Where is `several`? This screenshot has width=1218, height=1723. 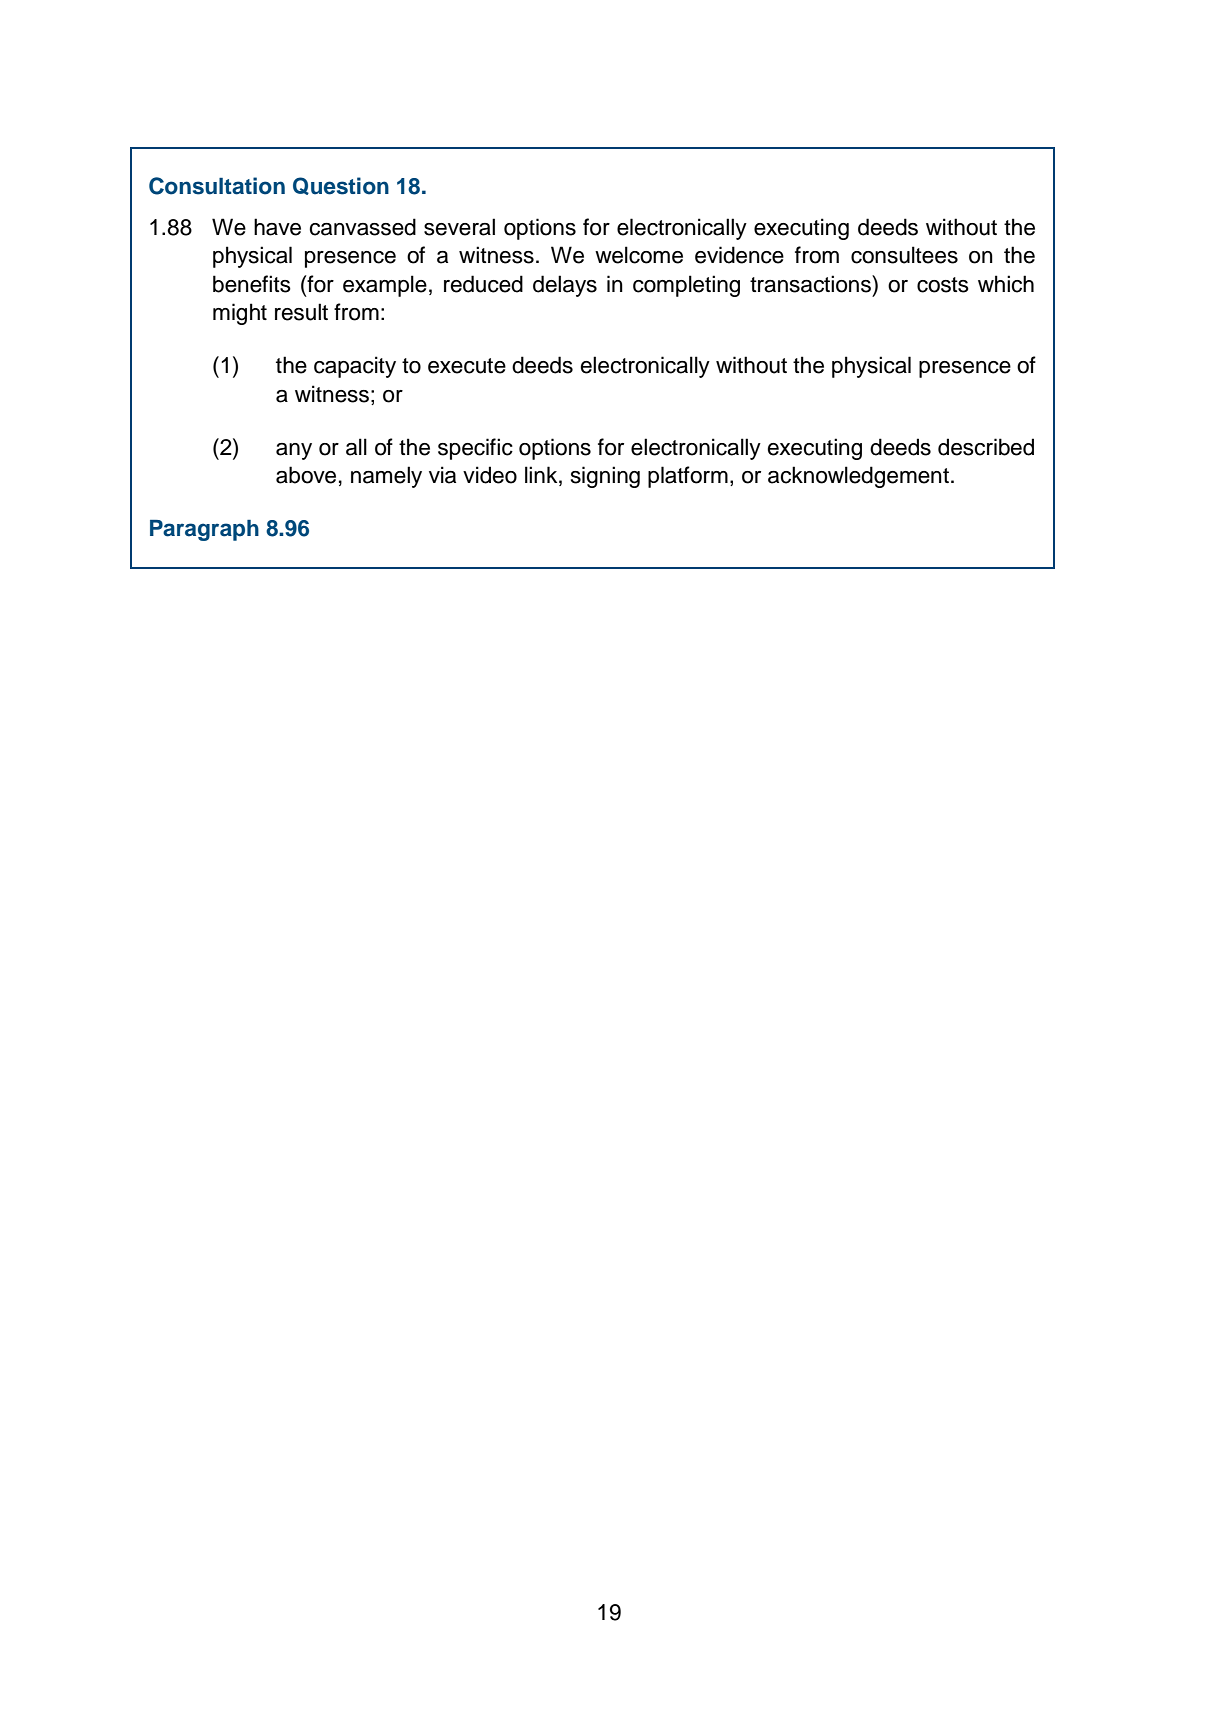
several is located at coordinates (459, 227).
